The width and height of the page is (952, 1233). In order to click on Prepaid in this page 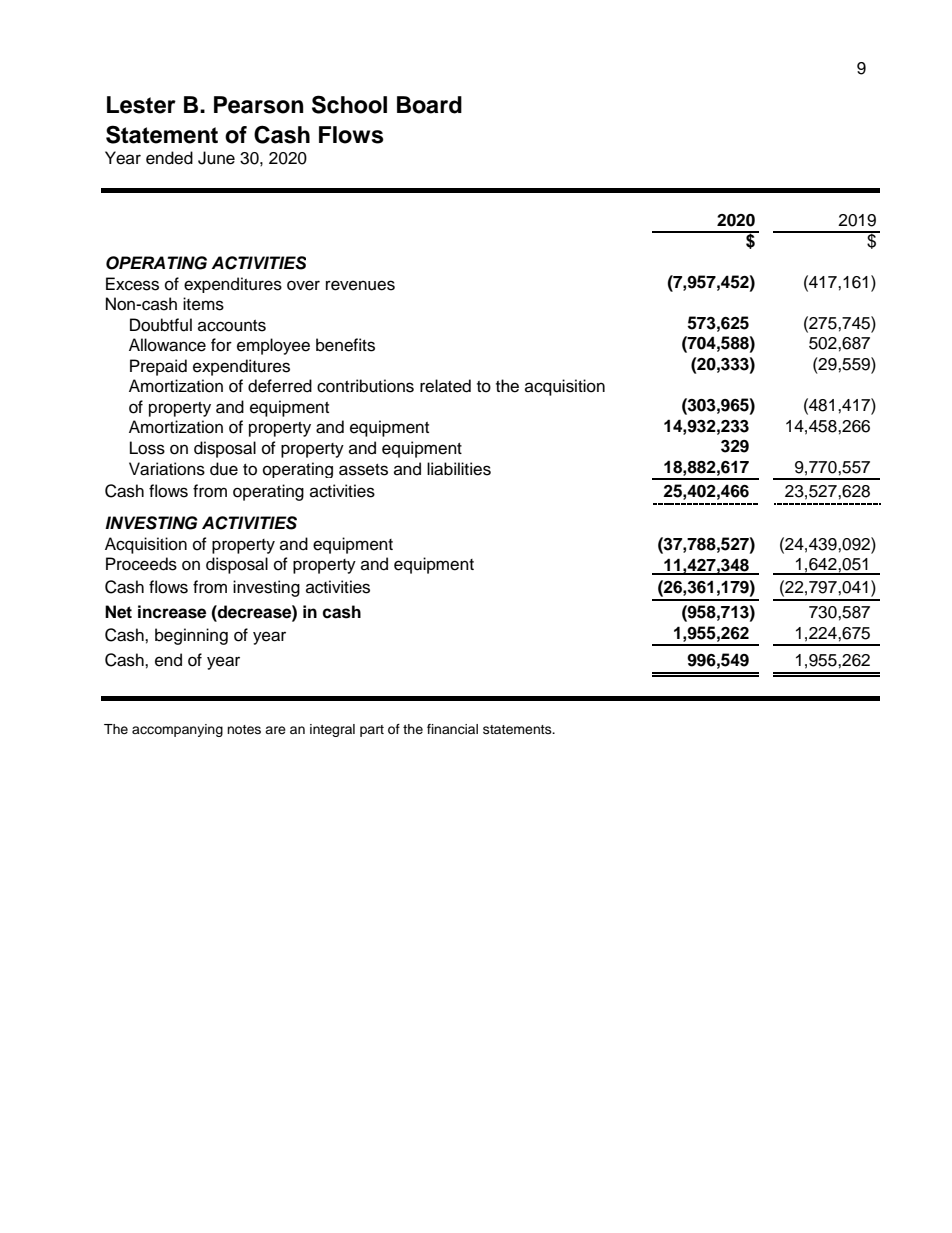, I will do `click(158, 367)`.
